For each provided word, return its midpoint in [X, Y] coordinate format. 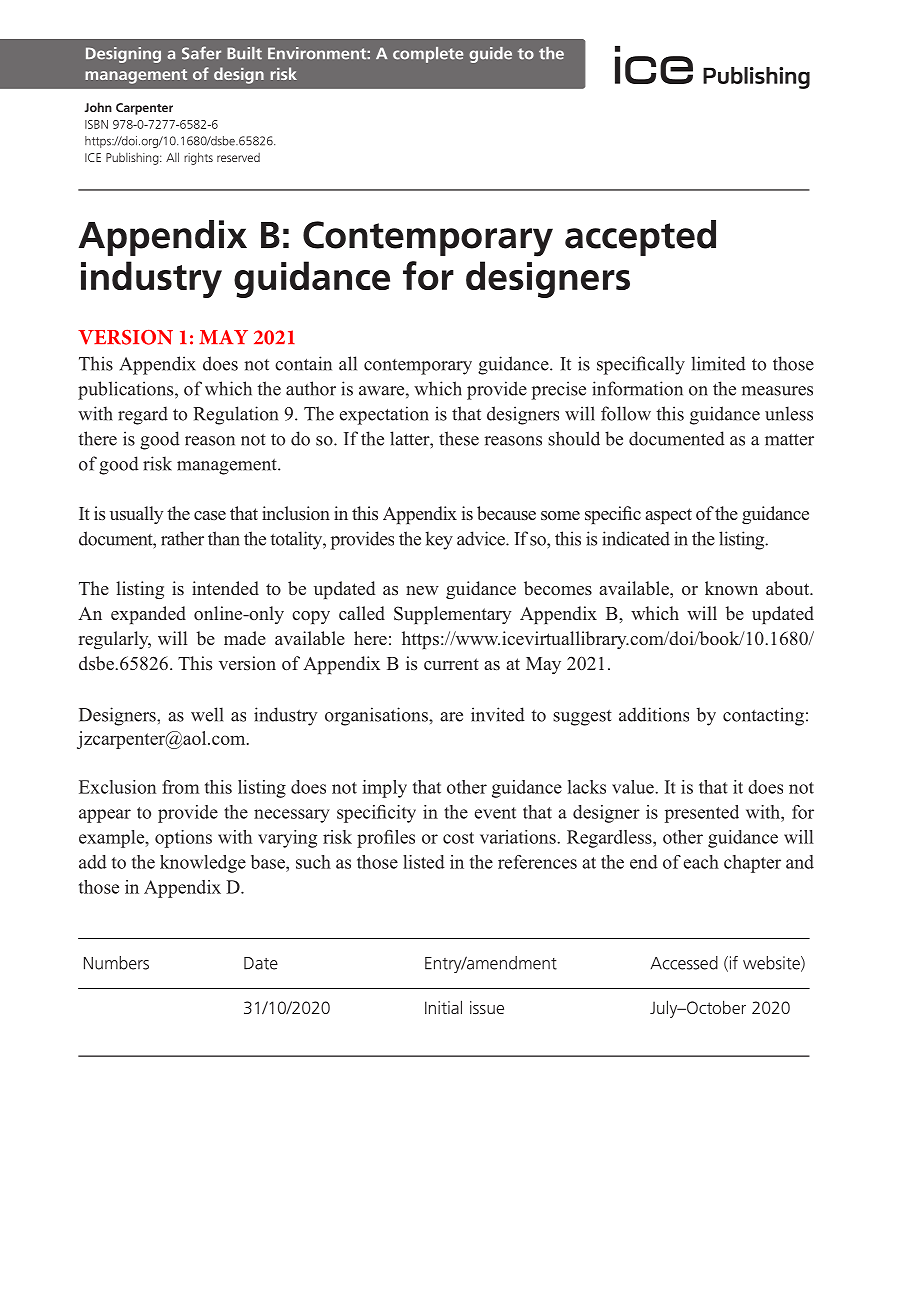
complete [428, 55]
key [439, 540]
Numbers [116, 963]
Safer [201, 53]
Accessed [684, 963]
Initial [443, 1007]
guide [490, 55]
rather [182, 538]
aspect [669, 516]
